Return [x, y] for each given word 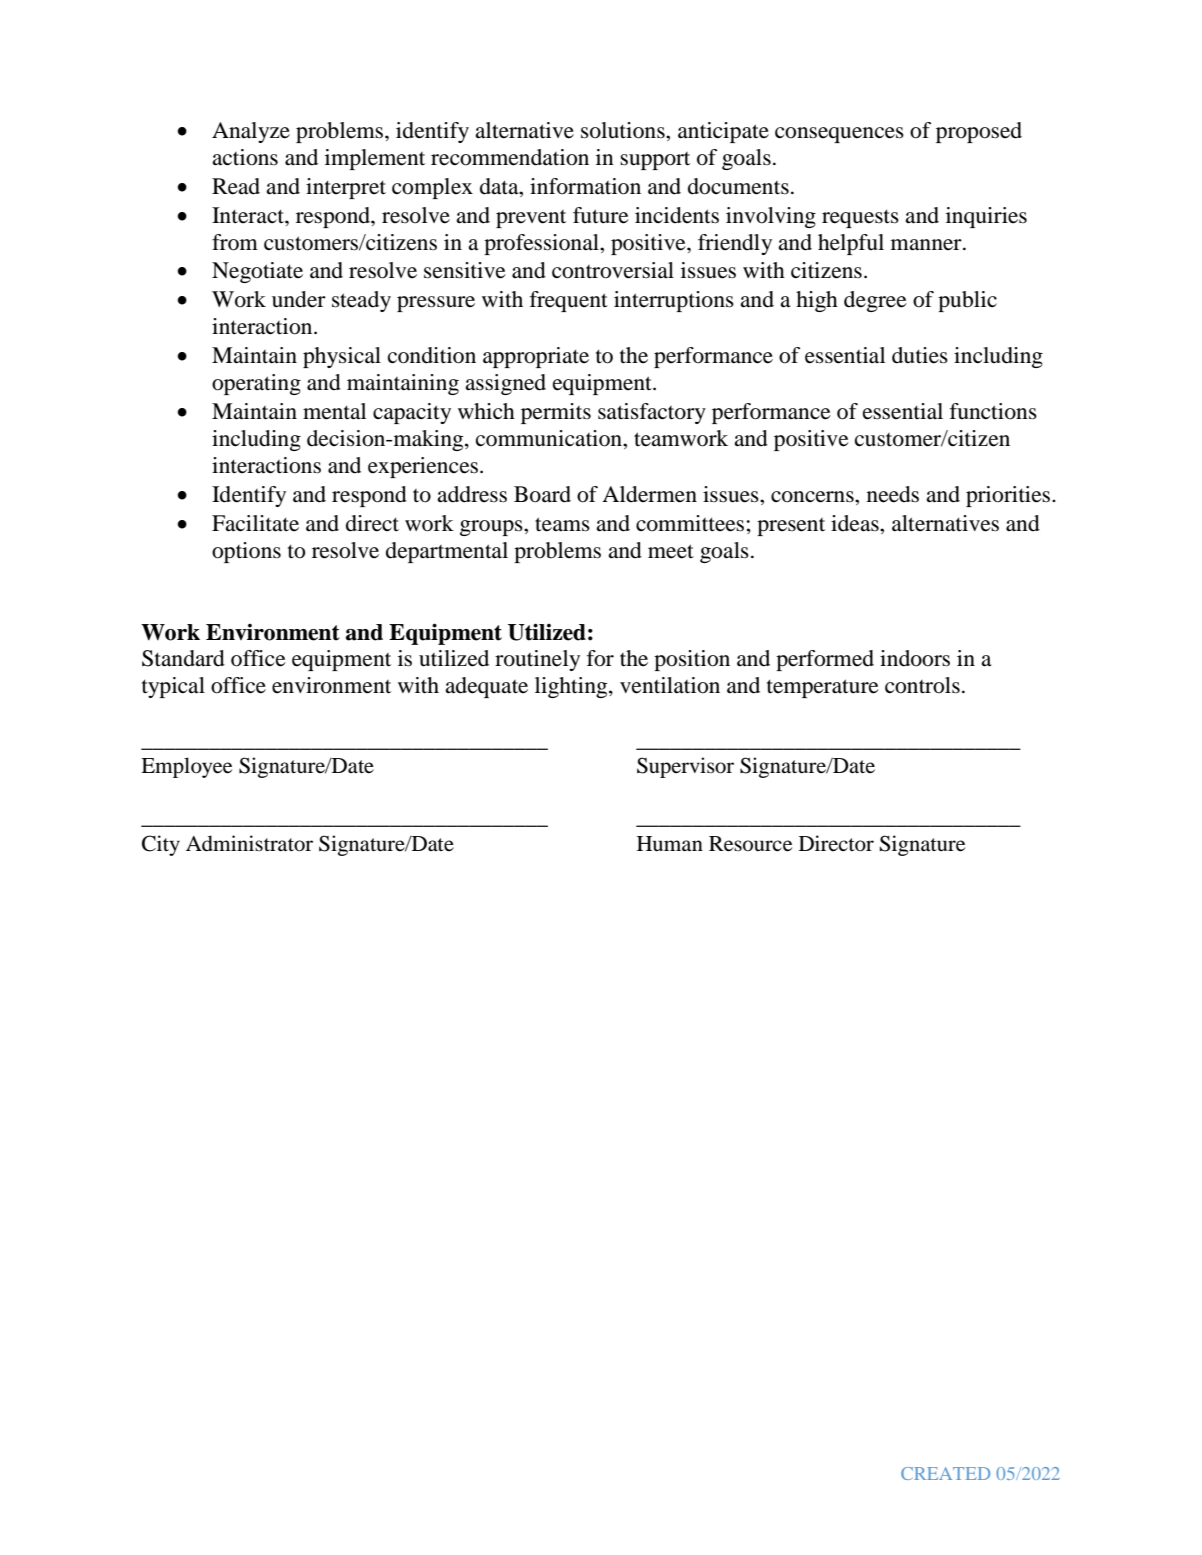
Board [542, 494]
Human [670, 844]
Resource [750, 844]
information [585, 186]
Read [236, 186]
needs [893, 494]
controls [922, 685]
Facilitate [255, 523]
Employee [186, 767]
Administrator [249, 843]
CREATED [945, 1473]
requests [860, 218]
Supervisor [685, 767]
